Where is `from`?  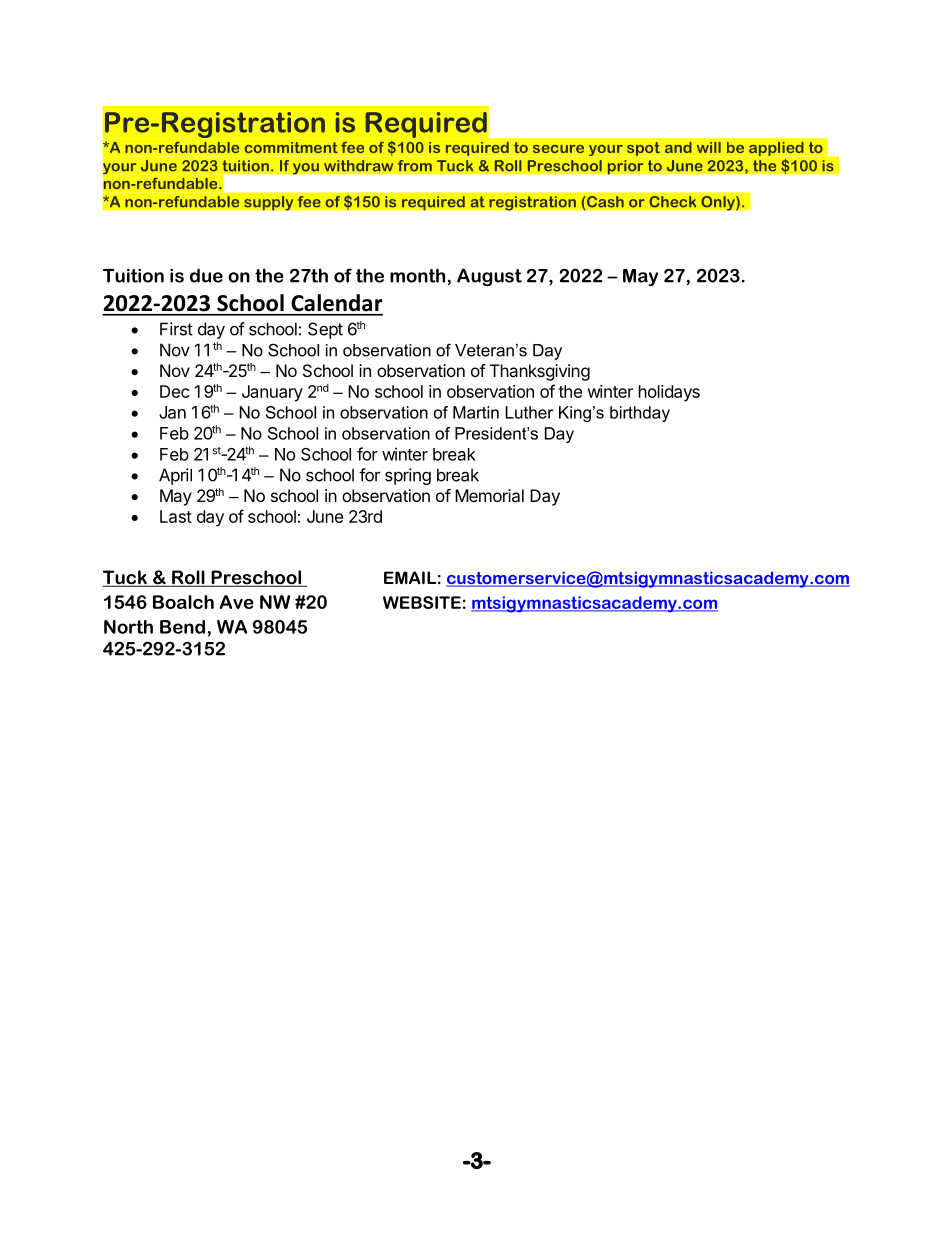
from is located at coordinates (414, 166).
